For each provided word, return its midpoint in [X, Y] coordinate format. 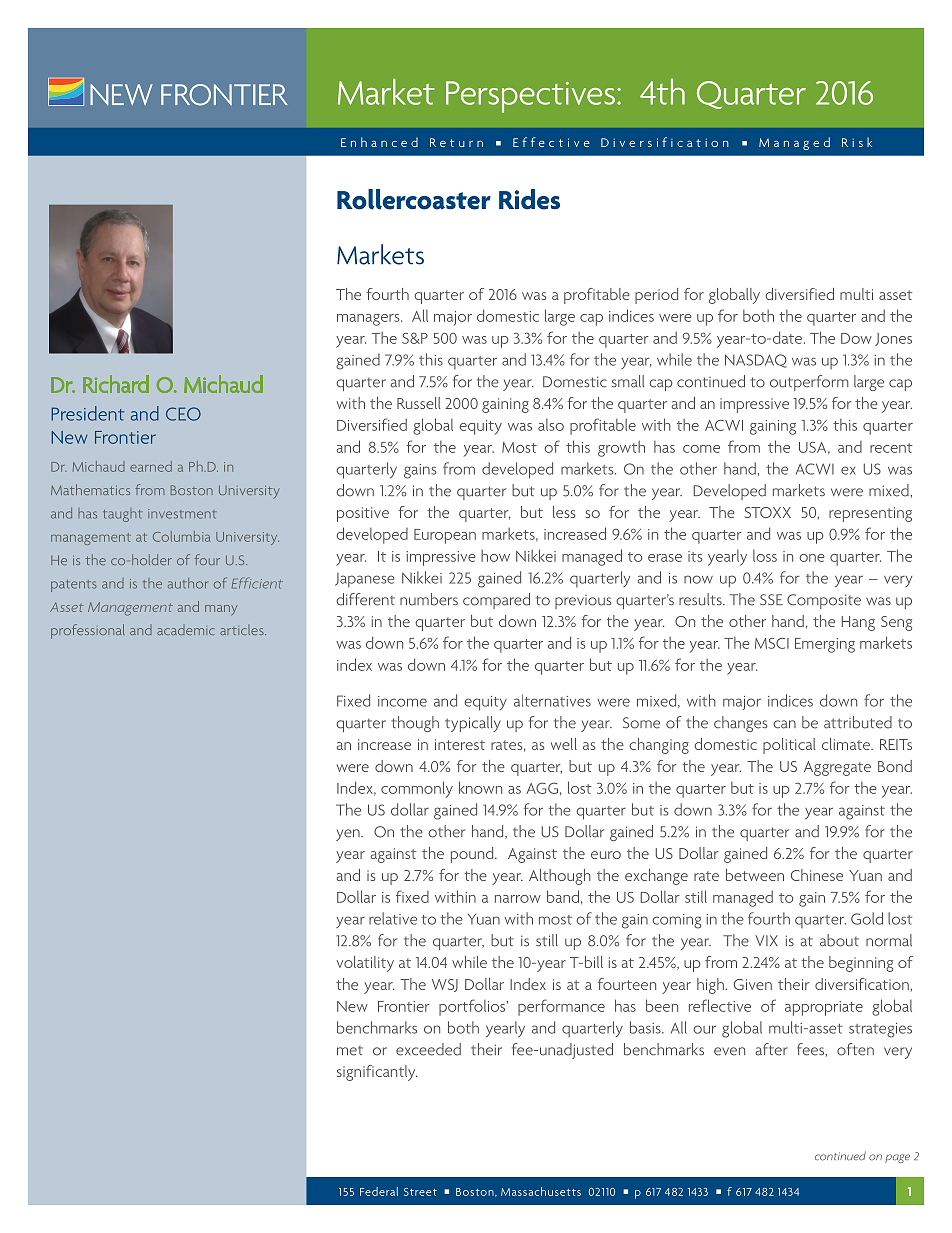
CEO [183, 414]
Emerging [825, 645]
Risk [857, 142]
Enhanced [379, 142]
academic [186, 630]
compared [496, 601]
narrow [518, 899]
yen [349, 835]
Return [456, 142]
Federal [379, 1191]
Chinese [817, 875]
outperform [809, 383]
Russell [418, 403]
